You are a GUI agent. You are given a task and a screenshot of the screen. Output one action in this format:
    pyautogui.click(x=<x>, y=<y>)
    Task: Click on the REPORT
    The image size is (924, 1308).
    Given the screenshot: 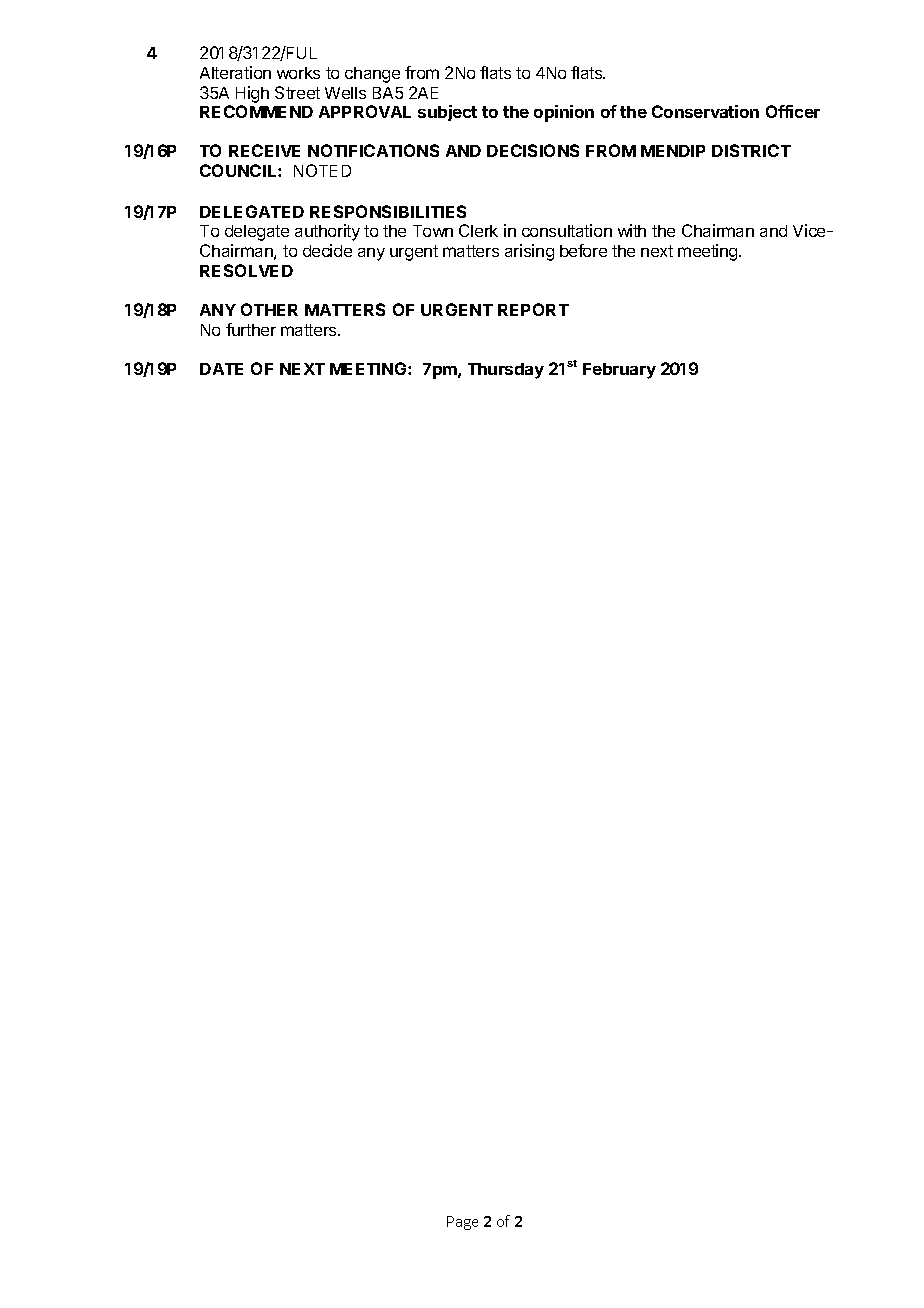 What is the action you would take?
    pyautogui.click(x=533, y=309)
